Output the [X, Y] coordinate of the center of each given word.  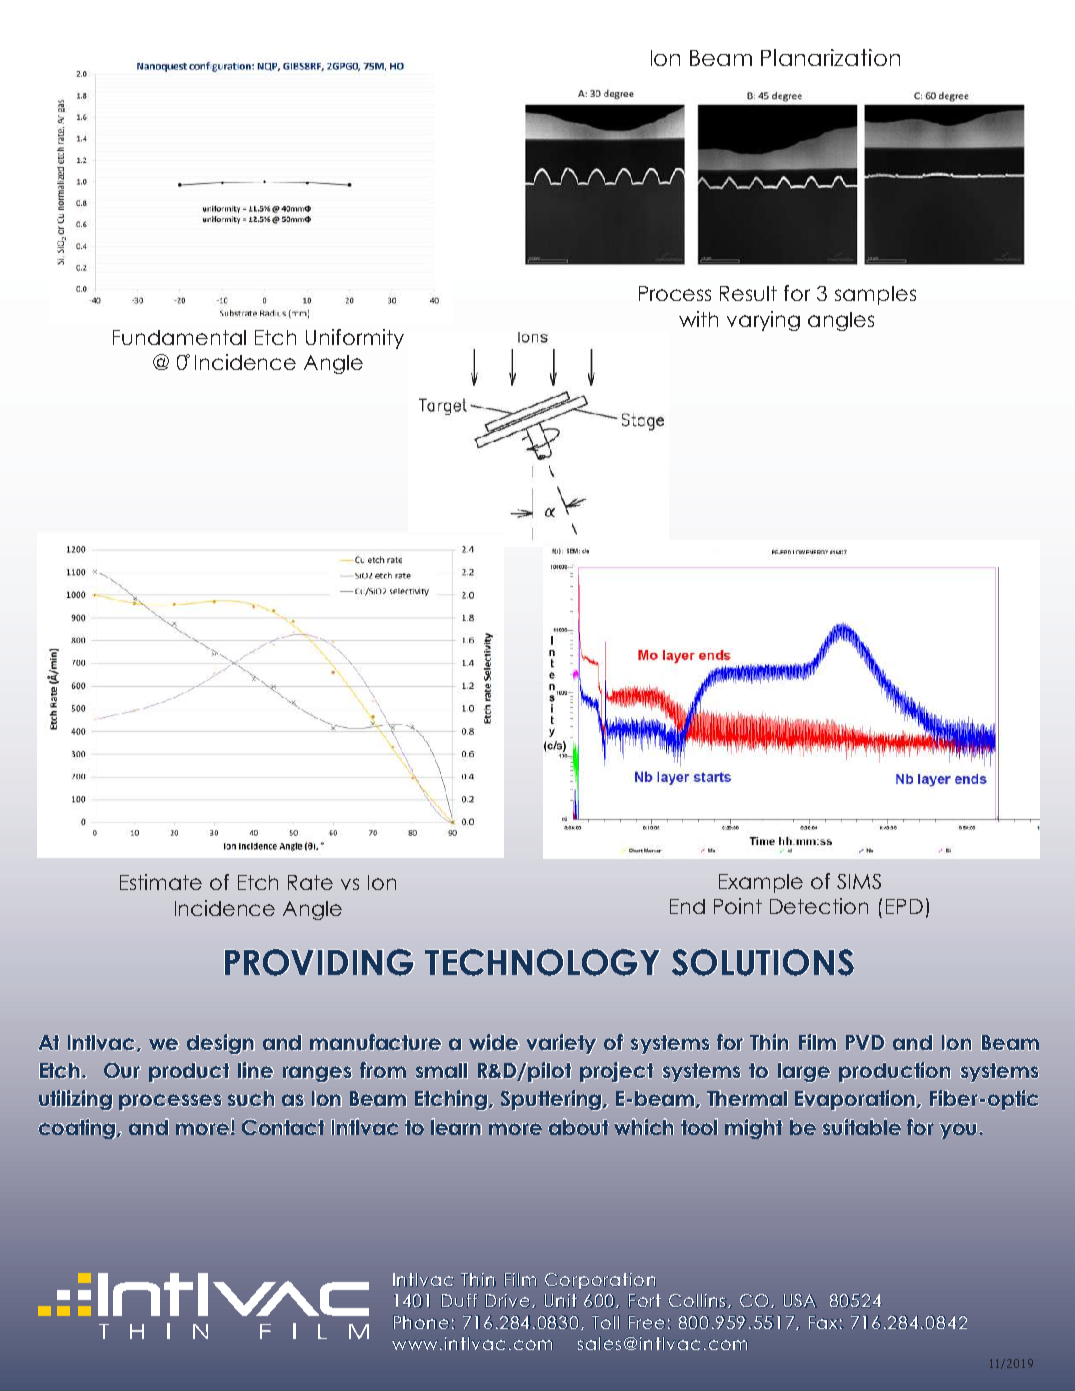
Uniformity [355, 339]
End [687, 906]
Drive [507, 1301]
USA [800, 1301]
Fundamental [179, 337]
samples [875, 295]
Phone [421, 1322]
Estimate [161, 882]
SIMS [859, 881]
